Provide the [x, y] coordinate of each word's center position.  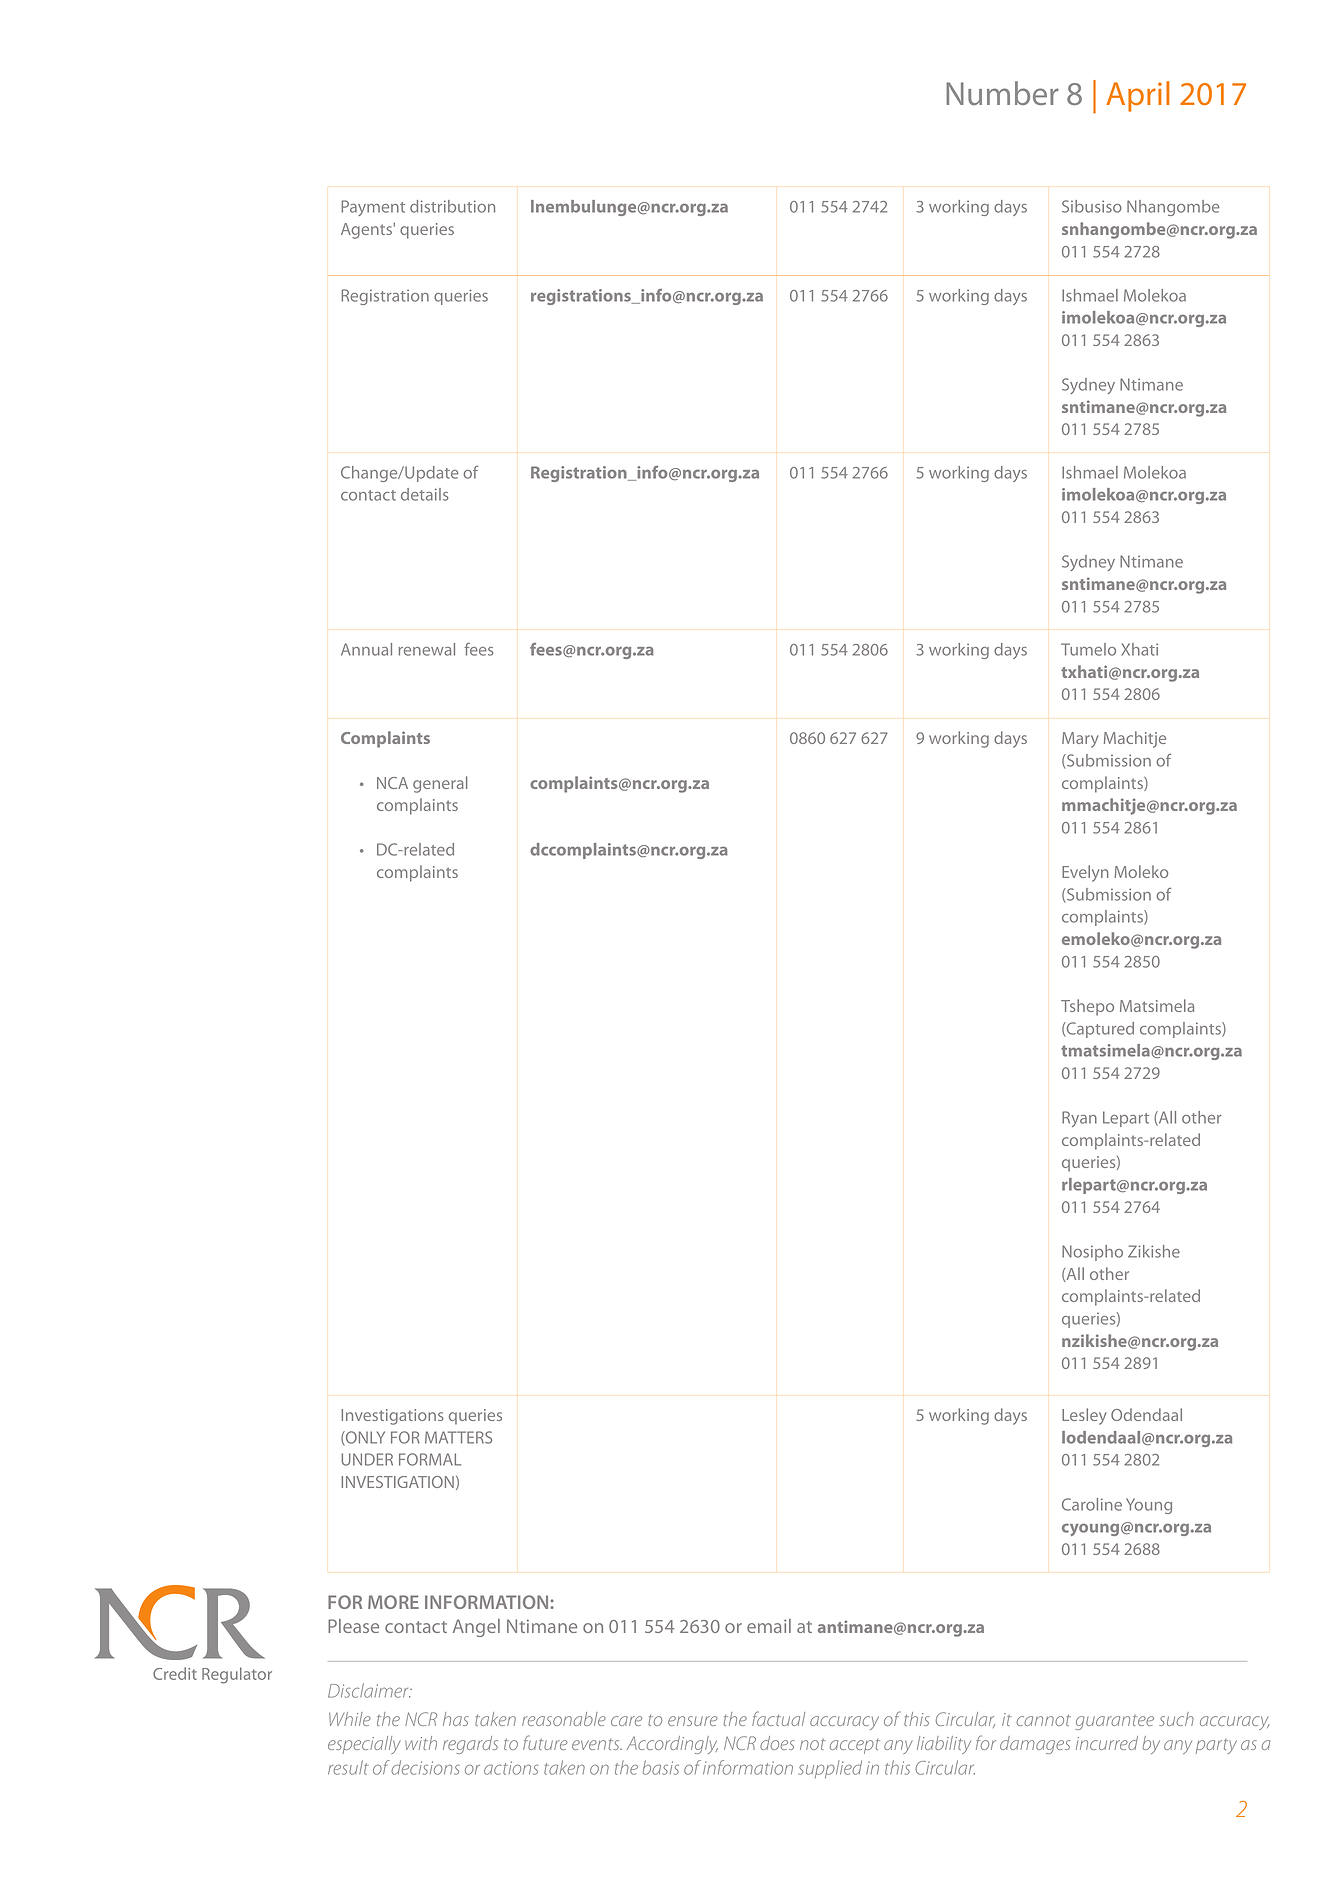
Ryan [1079, 1119]
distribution [452, 206]
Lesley [1084, 1416]
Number [1002, 93]
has [455, 1719]
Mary [1080, 740]
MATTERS [458, 1437]
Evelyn [1085, 873]
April [1138, 96]
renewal [427, 649]
